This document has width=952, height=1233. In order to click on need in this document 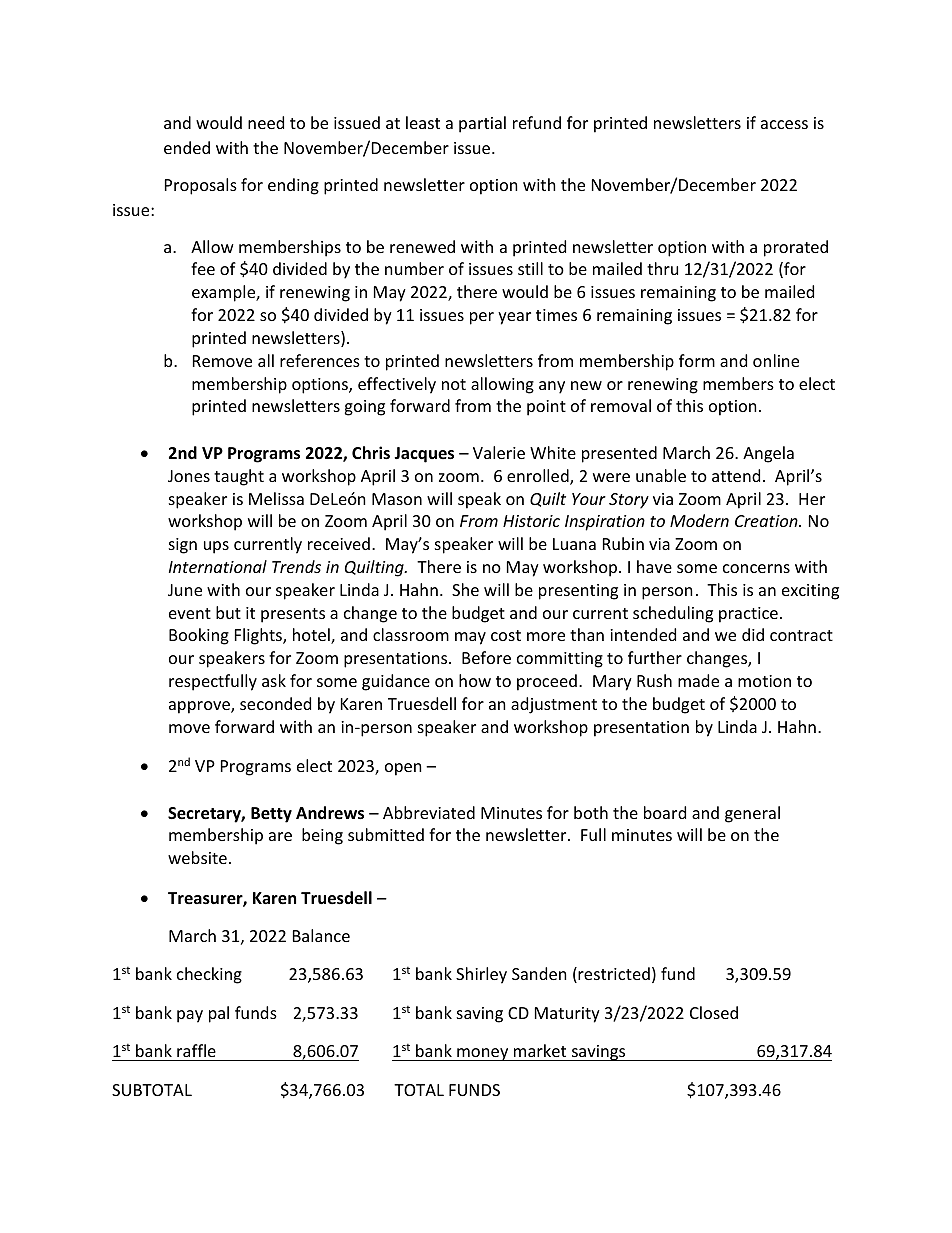, I will do `click(266, 122)`.
